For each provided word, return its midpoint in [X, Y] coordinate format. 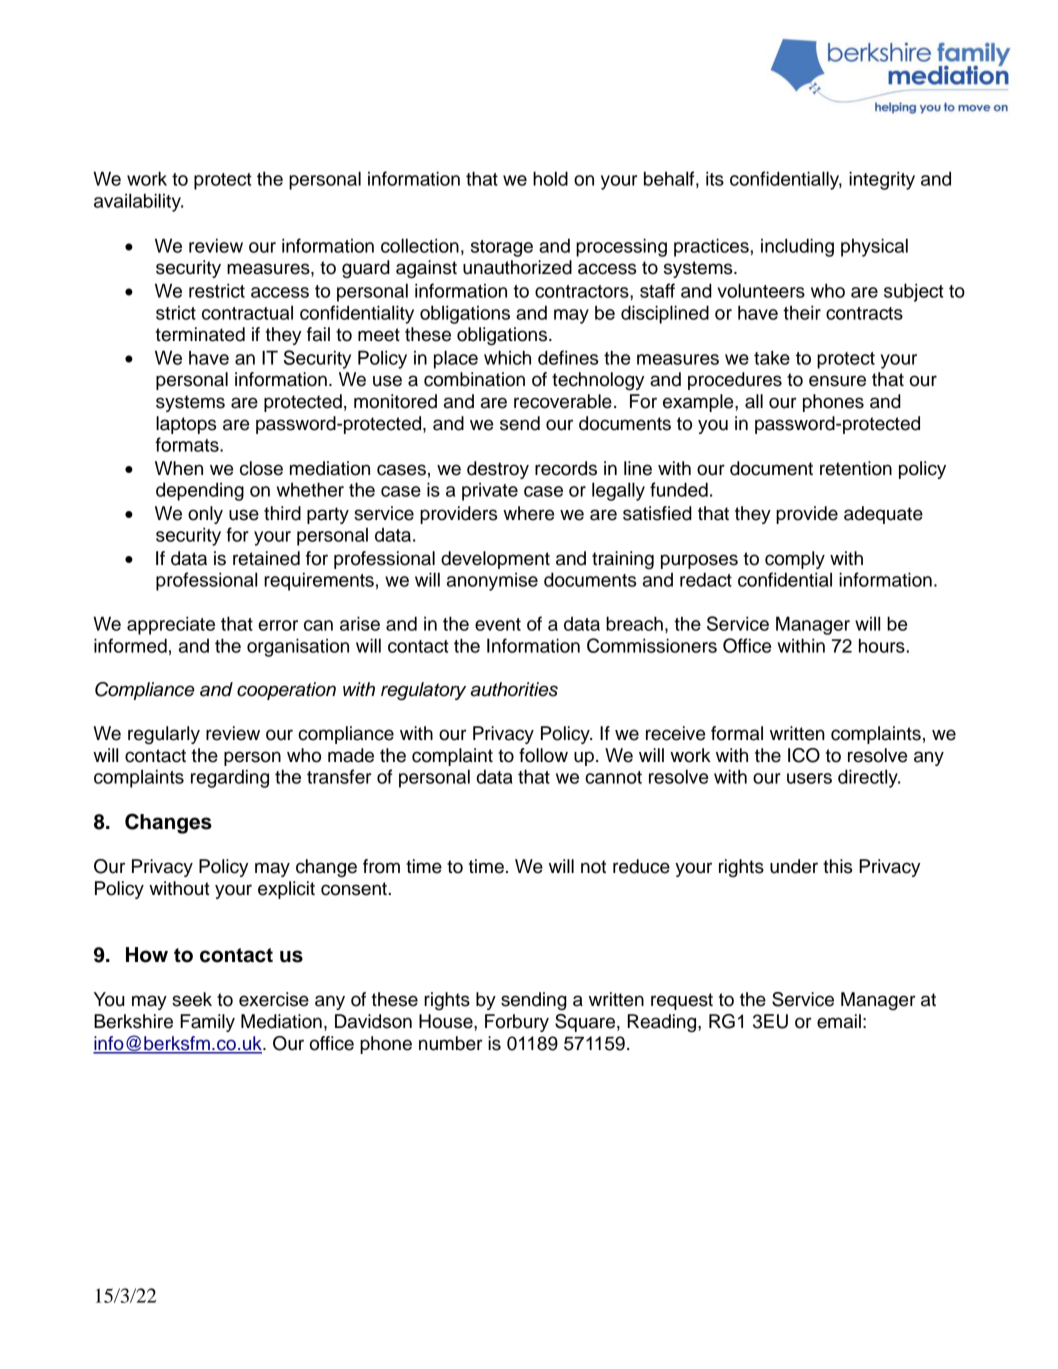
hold [550, 178]
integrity [882, 180]
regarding [230, 778]
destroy [498, 470]
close [261, 468]
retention [856, 468]
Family [207, 1023]
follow [543, 755]
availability [138, 202]
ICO [804, 755]
